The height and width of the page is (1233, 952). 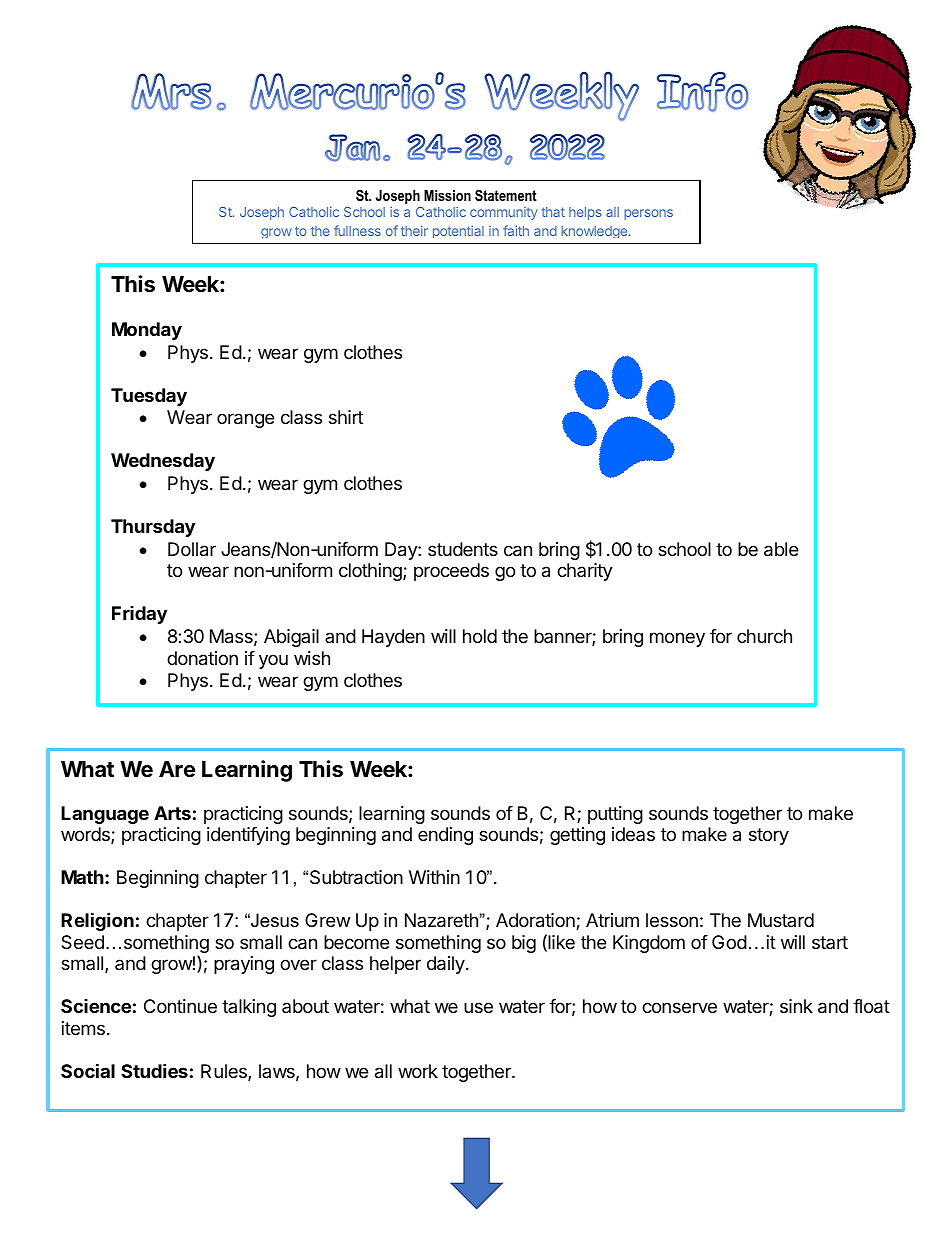 I want to click on hold, so click(x=480, y=636).
